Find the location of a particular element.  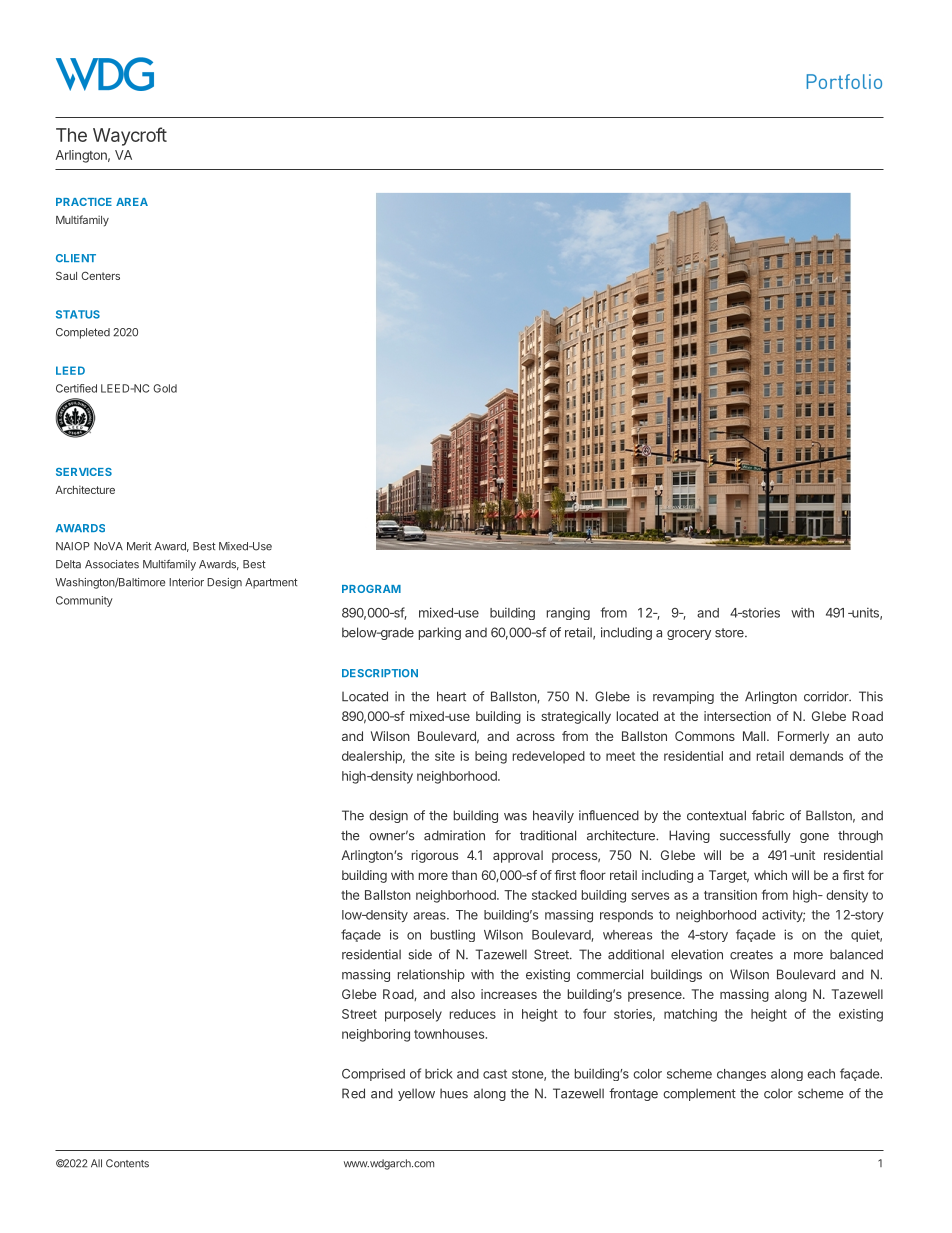

Centers is located at coordinates (100, 275).
